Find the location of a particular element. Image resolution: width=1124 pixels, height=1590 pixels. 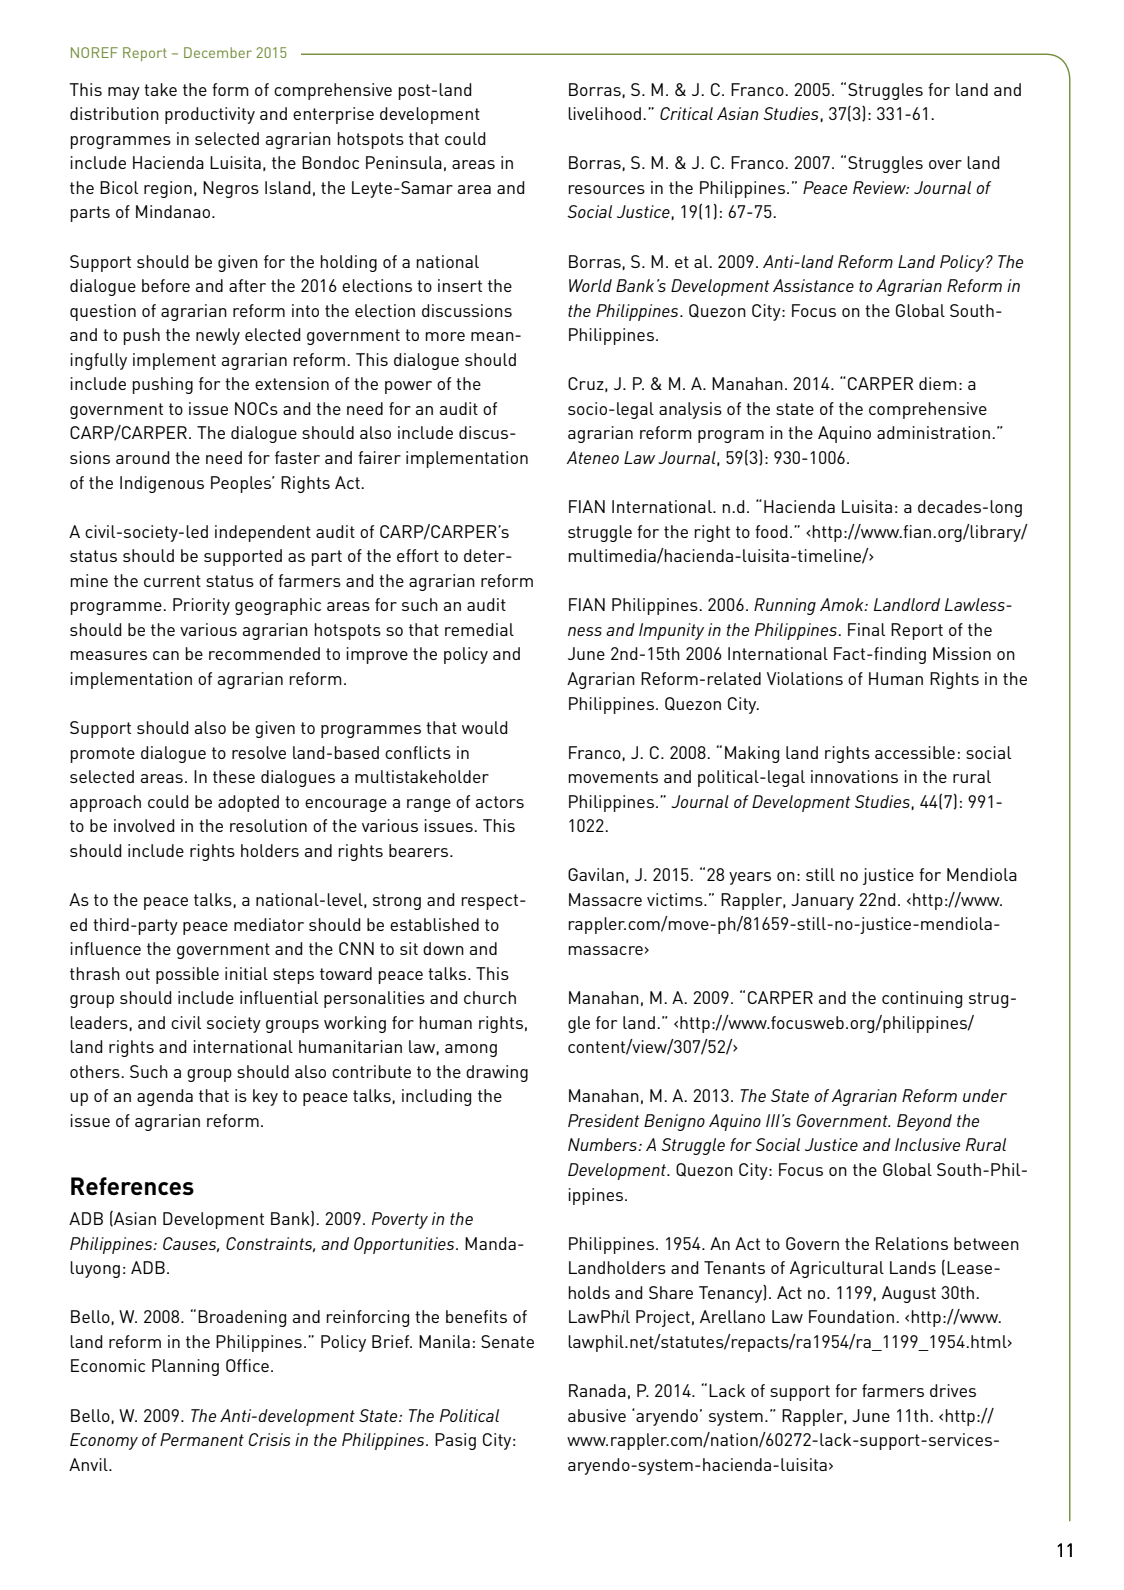

administration is located at coordinates (933, 432).
